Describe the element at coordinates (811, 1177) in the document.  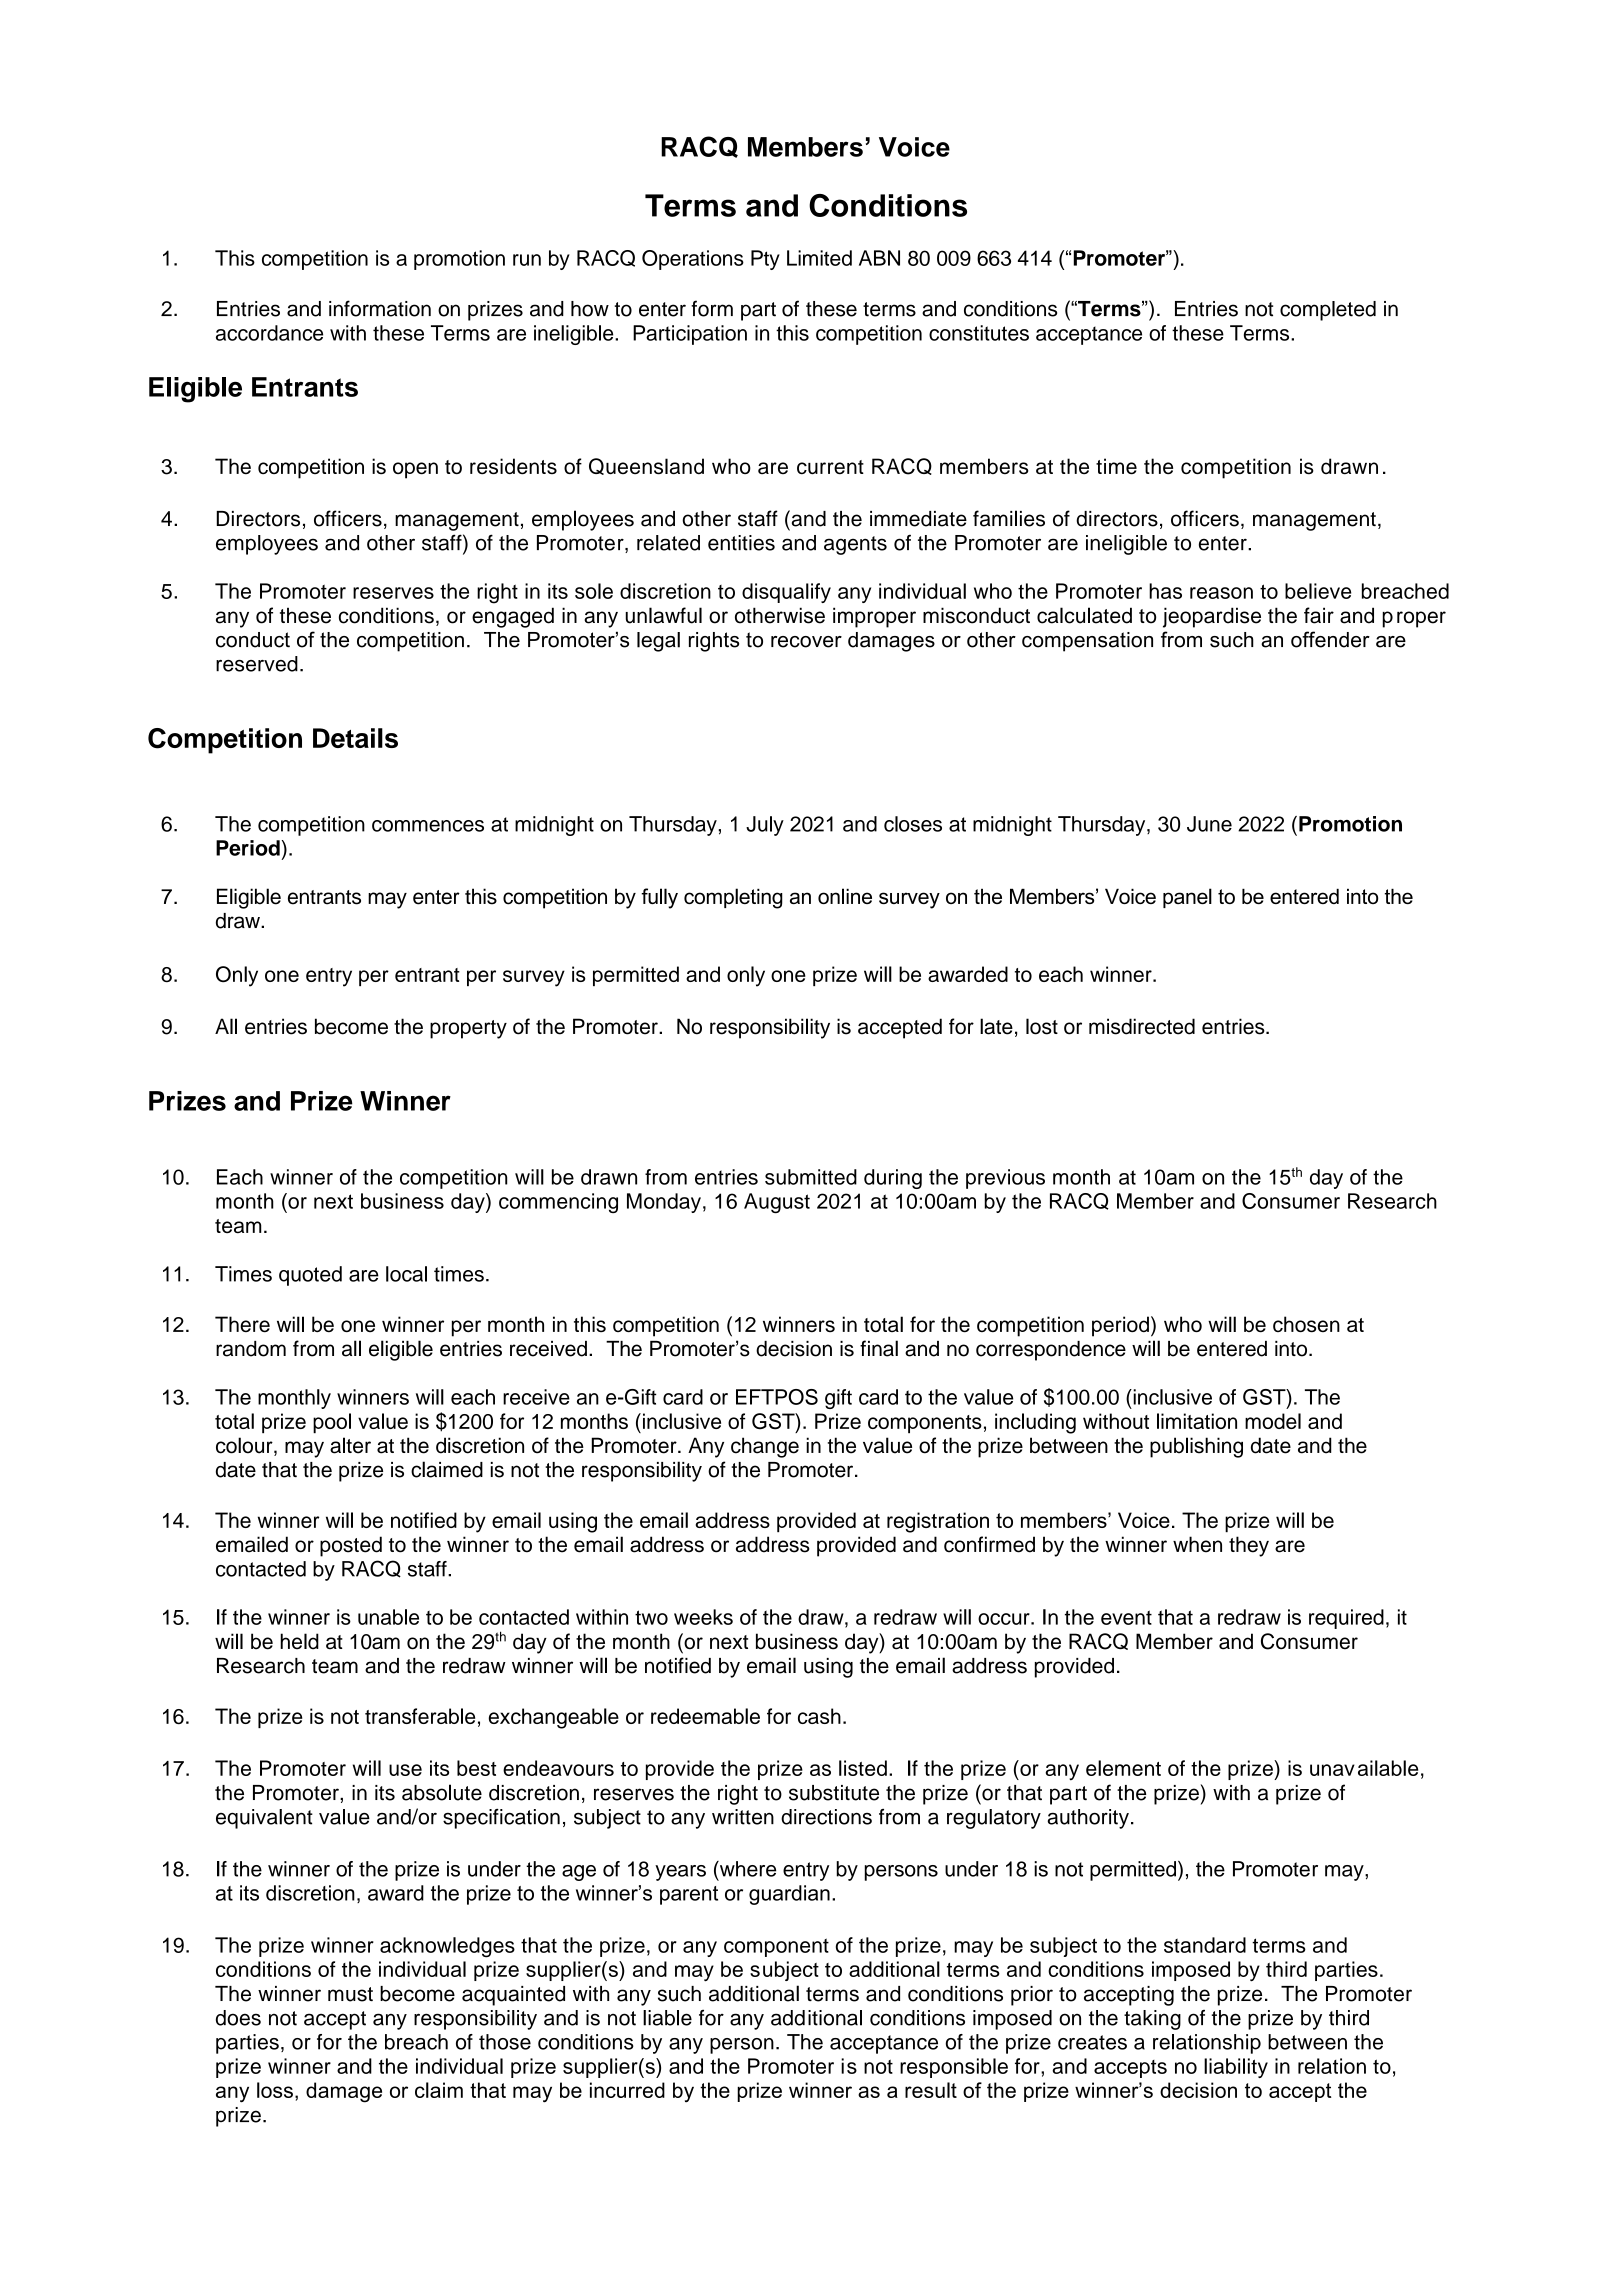
I see `submitted` at that location.
